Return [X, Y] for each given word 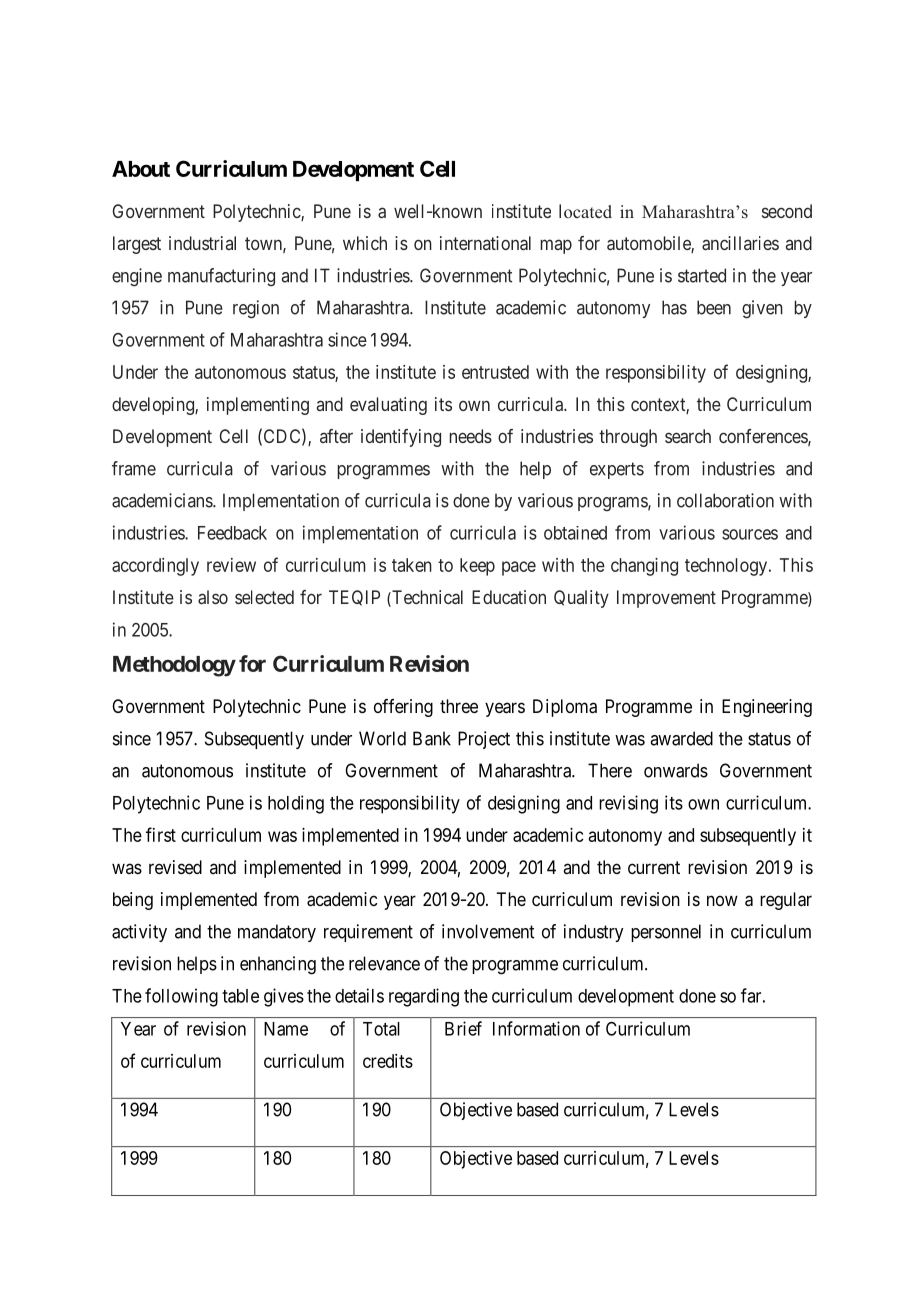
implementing [258, 406]
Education [509, 597]
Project [484, 740]
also [213, 597]
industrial [202, 243]
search [688, 436]
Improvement [666, 599]
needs [471, 436]
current [654, 867]
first [161, 834]
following [181, 997]
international [485, 243]
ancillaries [740, 243]
